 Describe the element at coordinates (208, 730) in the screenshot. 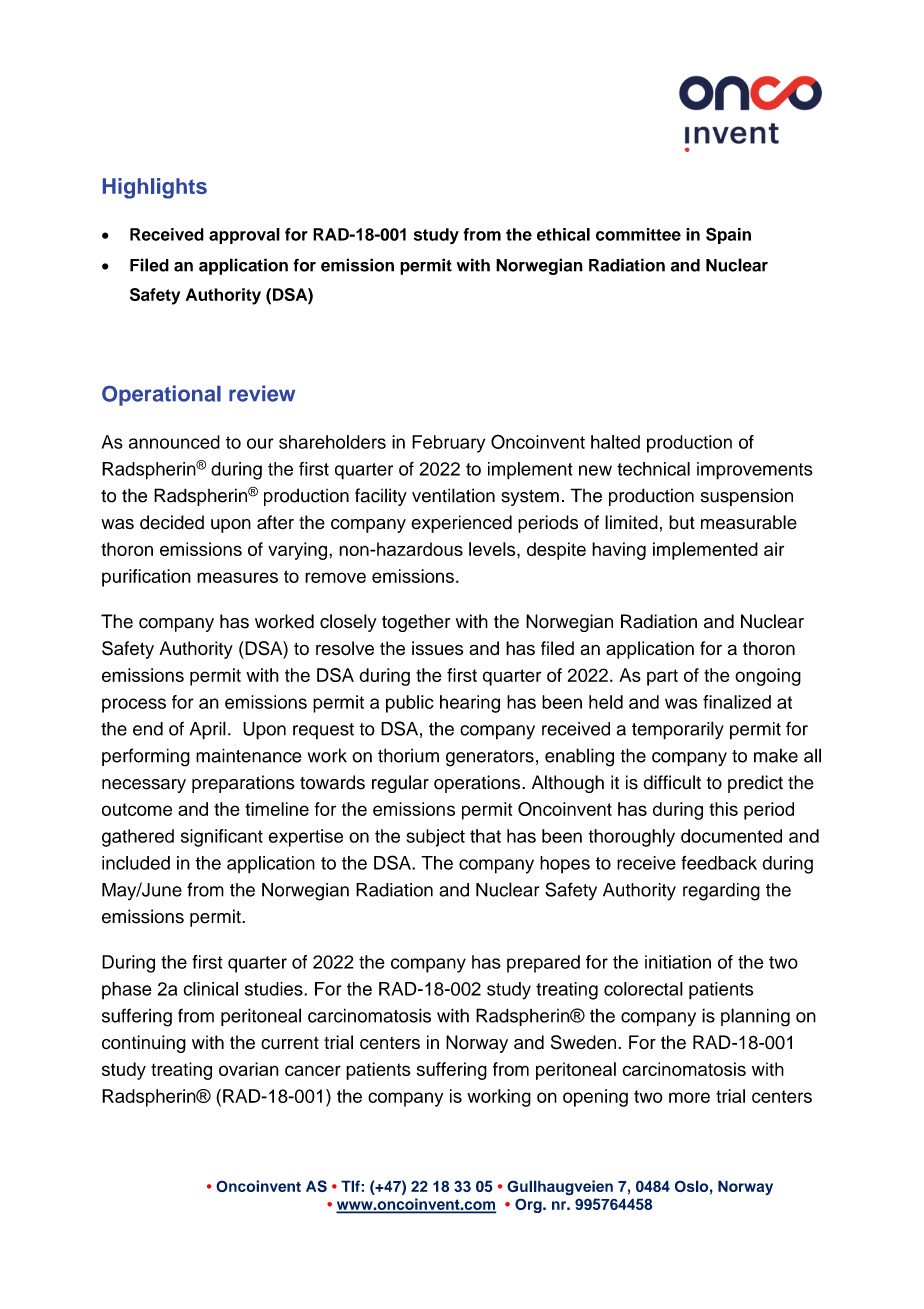

I see `April` at that location.
